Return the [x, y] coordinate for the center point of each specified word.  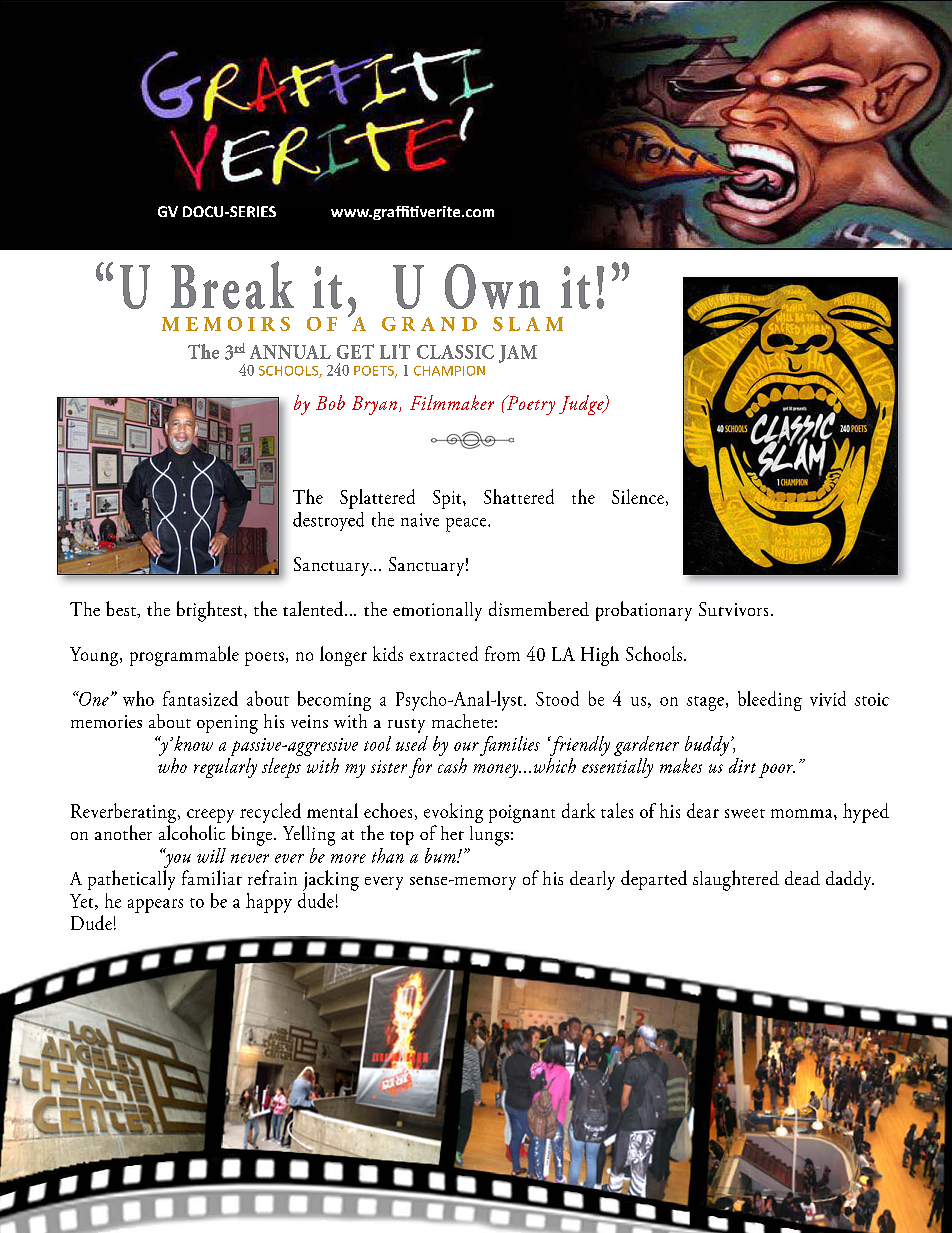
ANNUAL [290, 352]
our [466, 746]
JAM [518, 354]
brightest [211, 611]
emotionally [437, 611]
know [193, 743]
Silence [638, 496]
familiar [212, 877]
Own [492, 286]
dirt [742, 765]
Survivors [733, 609]
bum [441, 855]
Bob [330, 402]
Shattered [519, 496]
